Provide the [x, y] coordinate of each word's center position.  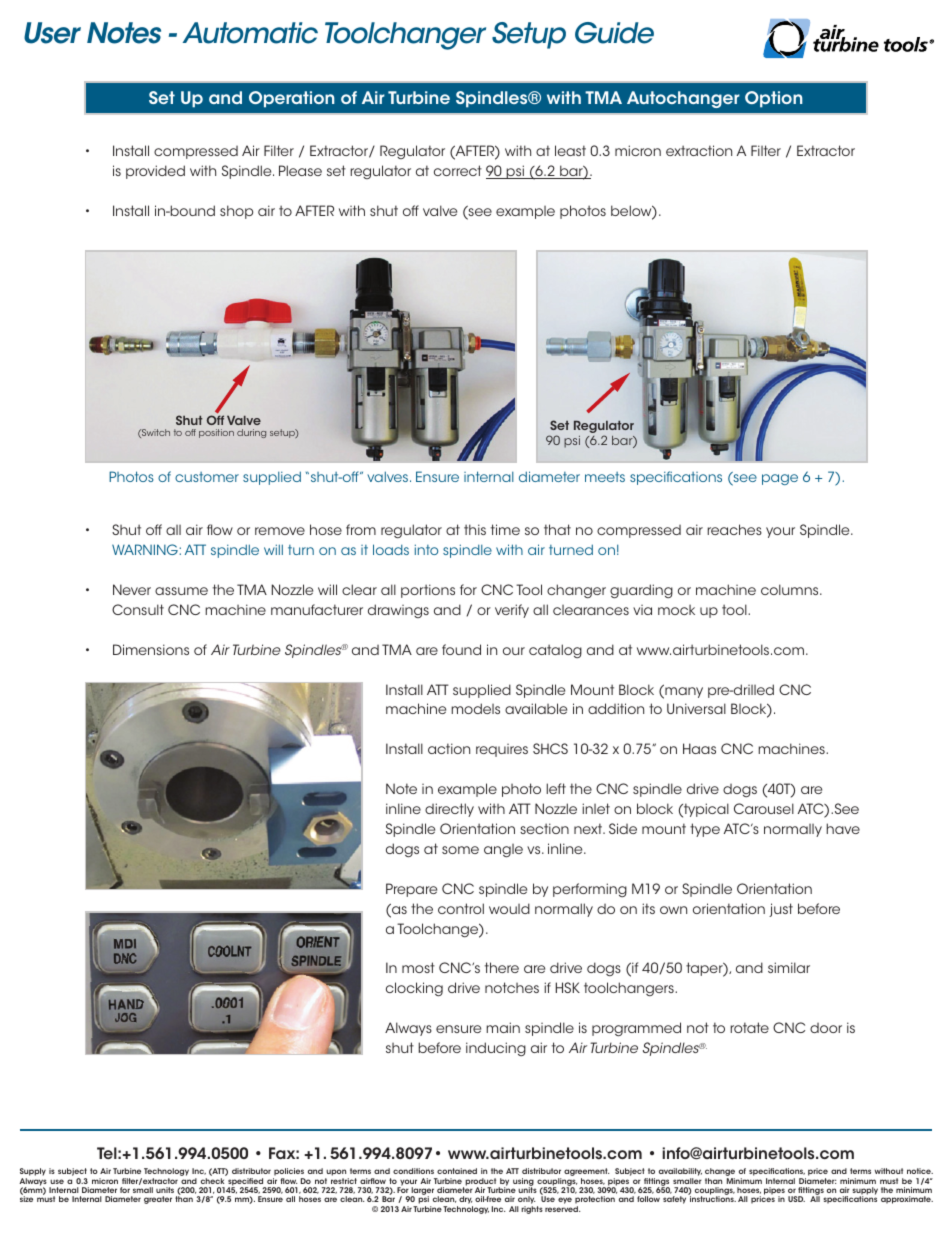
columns [791, 589]
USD [796, 1199]
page [780, 479]
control [461, 908]
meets [605, 477]
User [52, 33]
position [216, 433]
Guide [614, 33]
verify [512, 611]
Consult [138, 609]
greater [158, 1200]
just [781, 910]
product [480, 1183]
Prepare [411, 890]
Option [773, 99]
